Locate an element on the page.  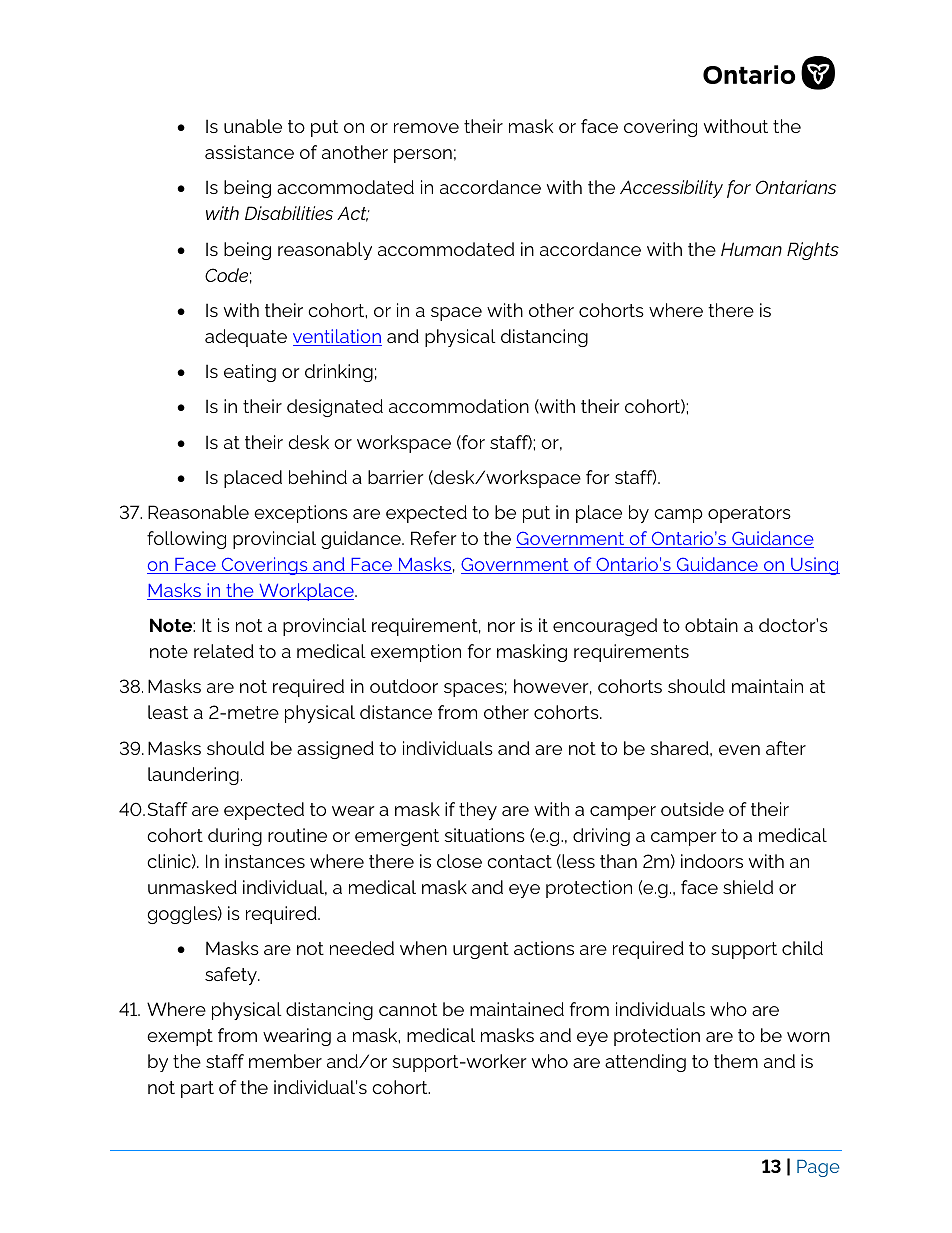
remove is located at coordinates (426, 128).
